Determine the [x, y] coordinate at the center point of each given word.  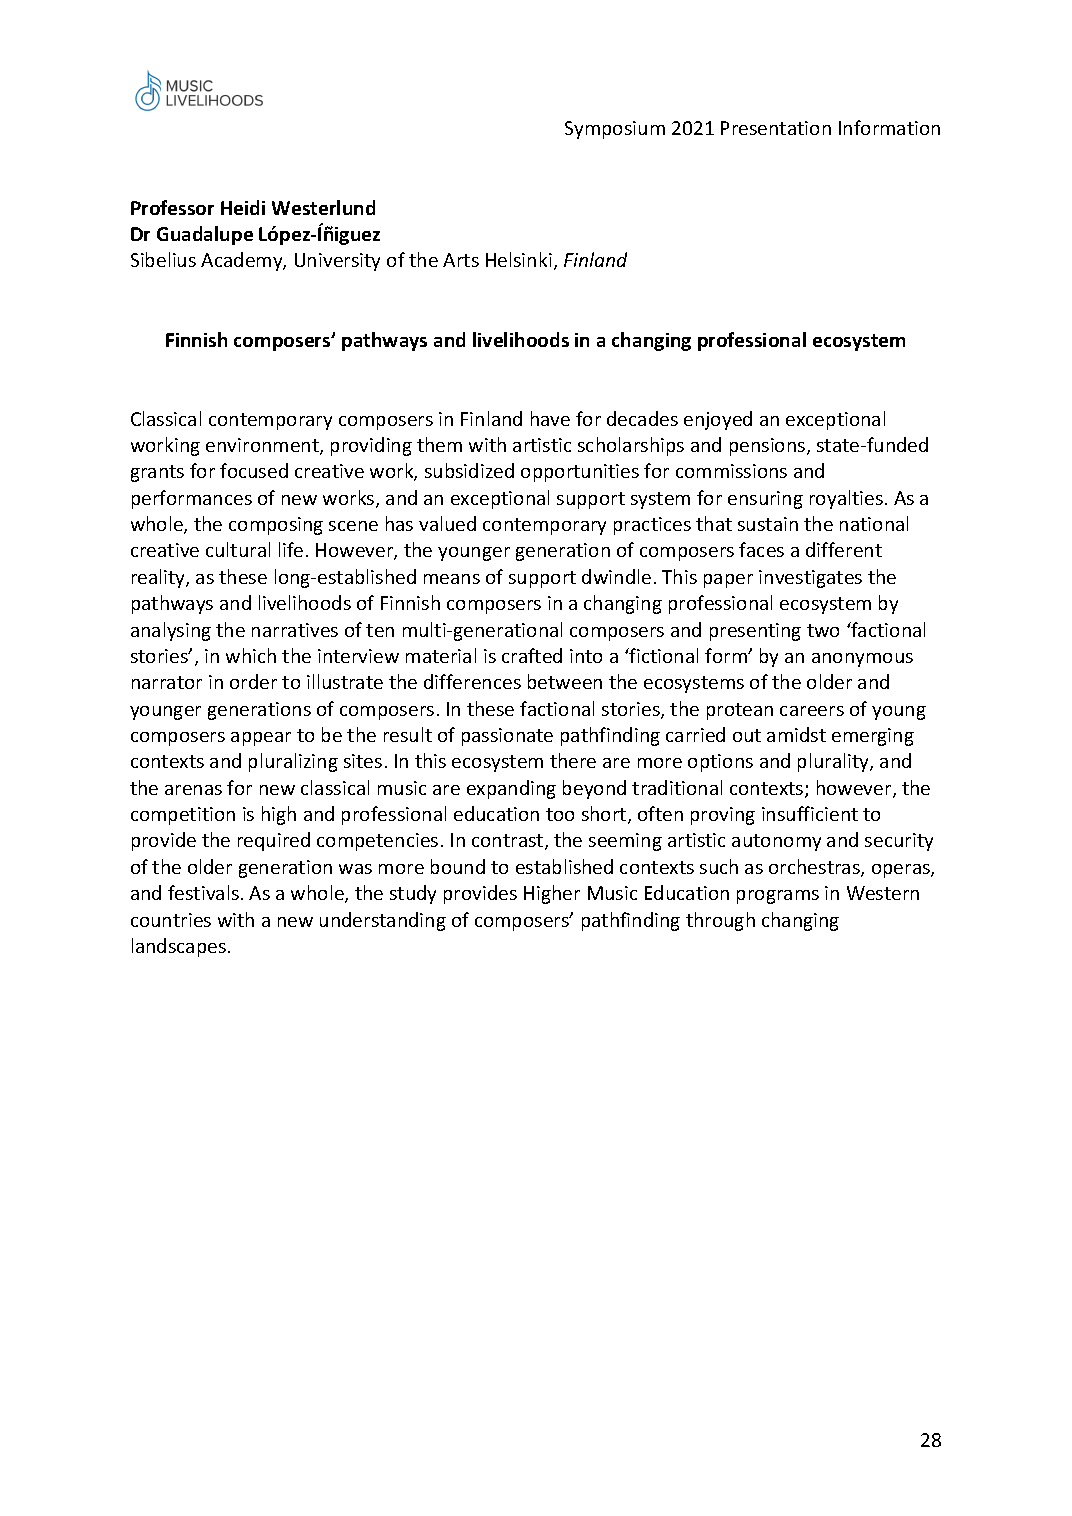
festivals [203, 892]
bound [458, 866]
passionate [507, 737]
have [550, 418]
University [337, 262]
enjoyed [718, 420]
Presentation [776, 128]
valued [447, 523]
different [844, 549]
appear [261, 739]
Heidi [243, 207]
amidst [796, 734]
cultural [238, 549]
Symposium [615, 130]
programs [778, 897]
